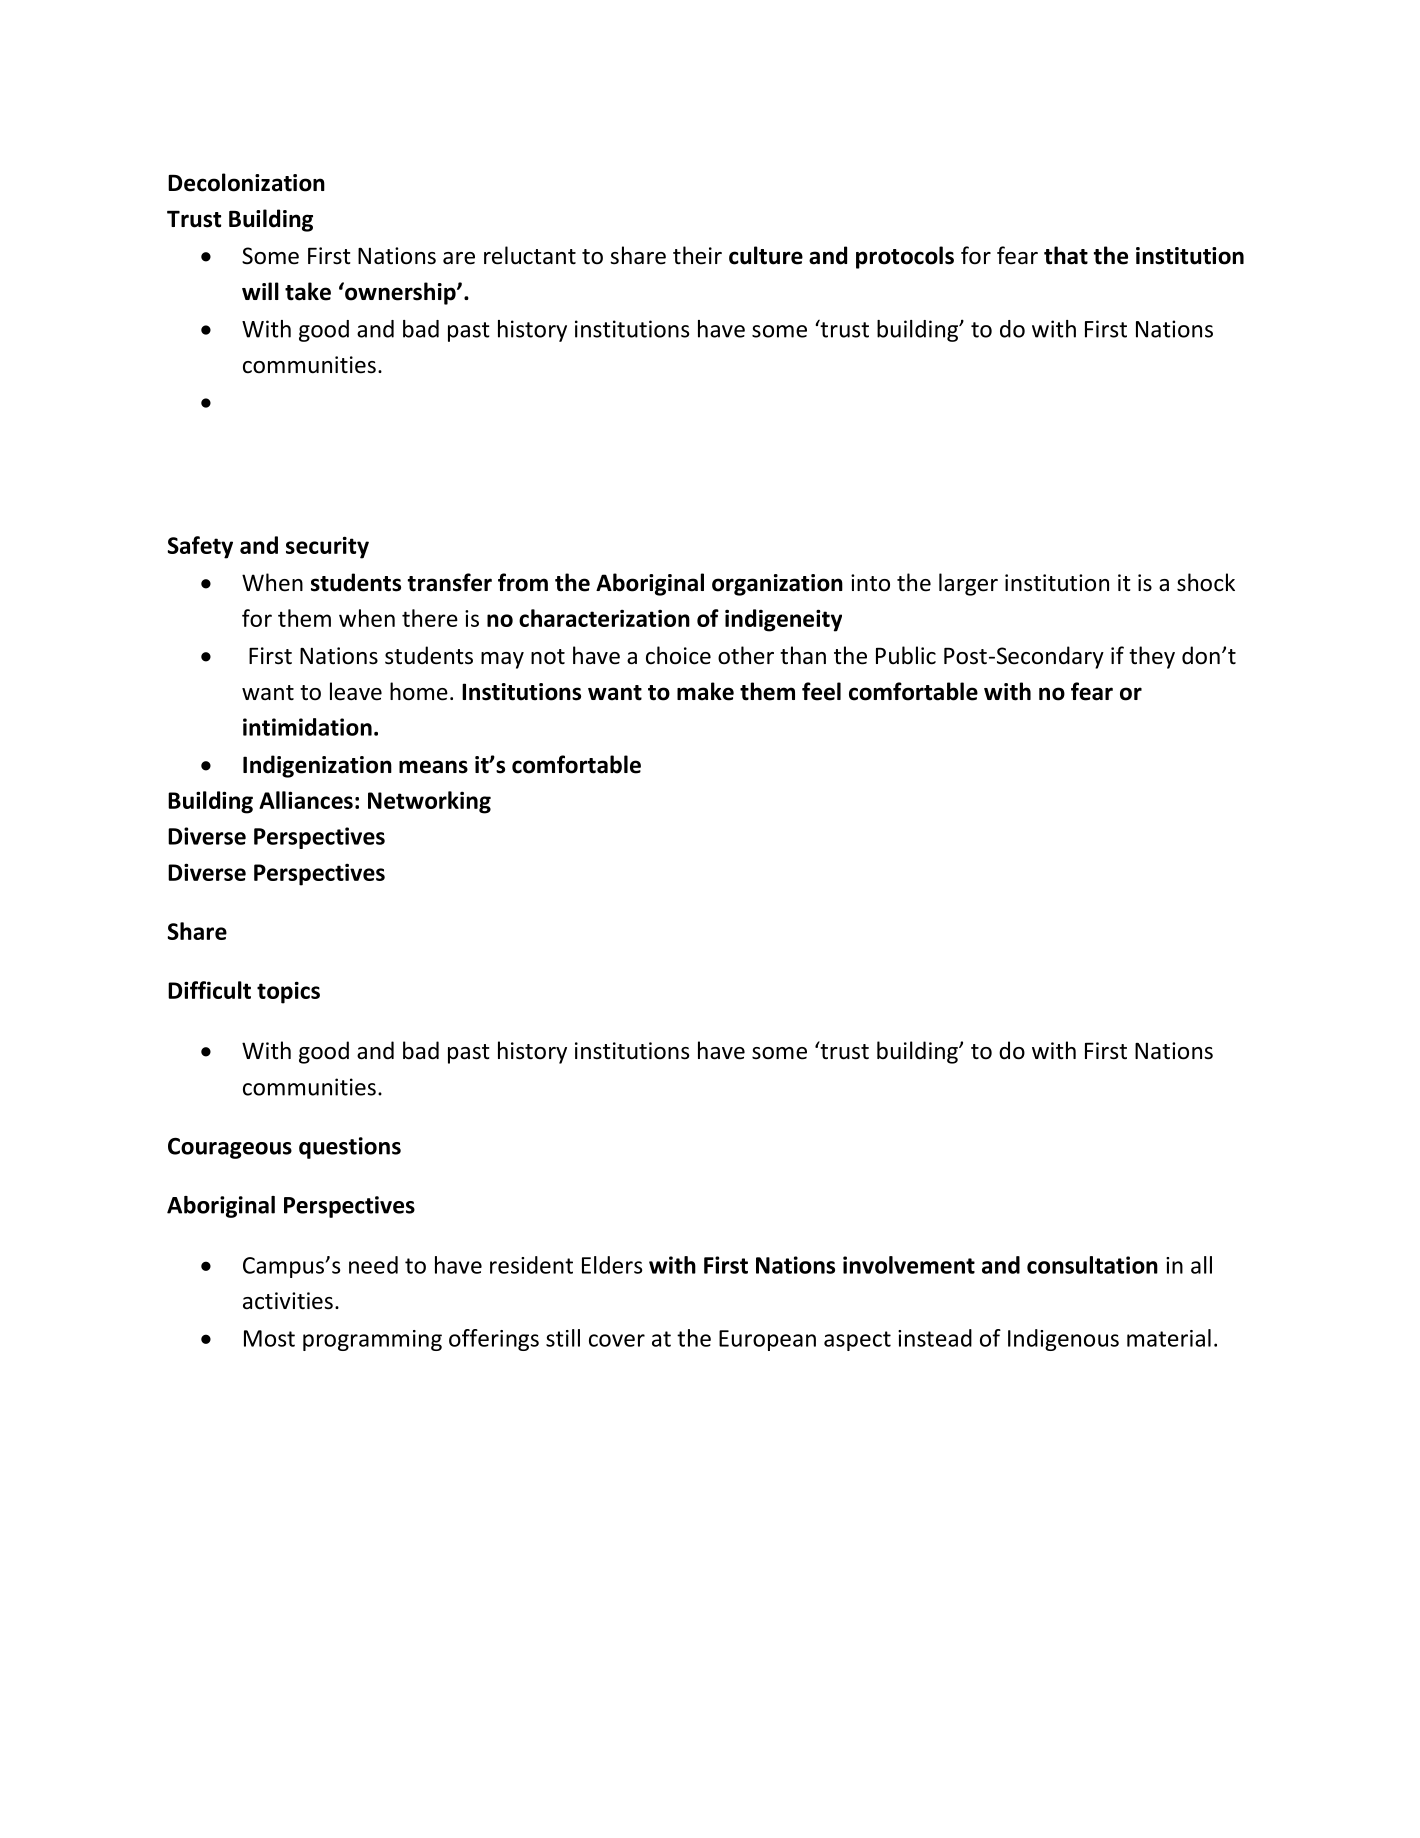 The image size is (1420, 1838). Describe the element at coordinates (306, 800) in the document. I see `Alliances` at that location.
